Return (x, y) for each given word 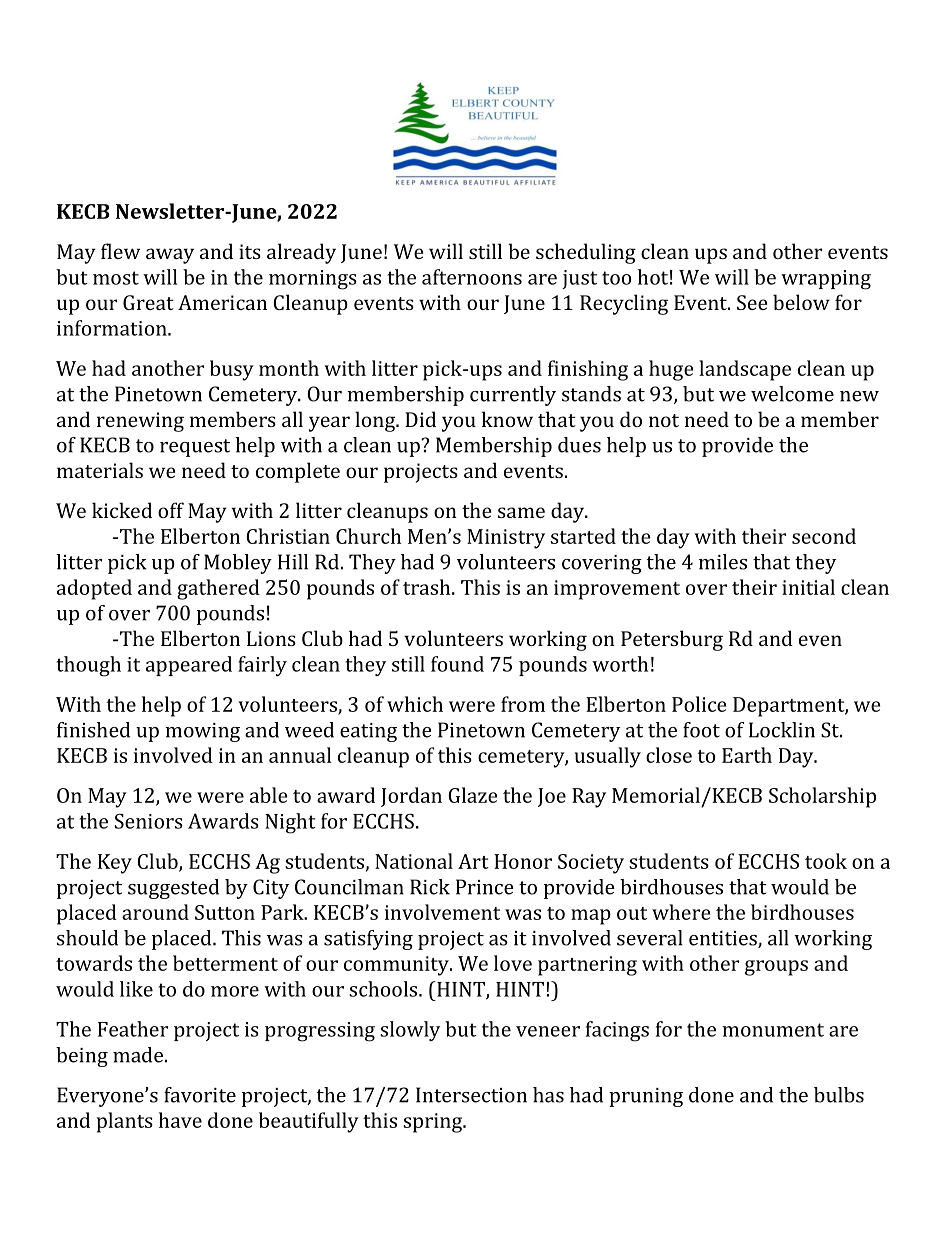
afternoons (472, 277)
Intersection (471, 1095)
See (752, 302)
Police (699, 704)
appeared (189, 666)
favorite (200, 1095)
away (170, 256)
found (457, 664)
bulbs (839, 1095)
